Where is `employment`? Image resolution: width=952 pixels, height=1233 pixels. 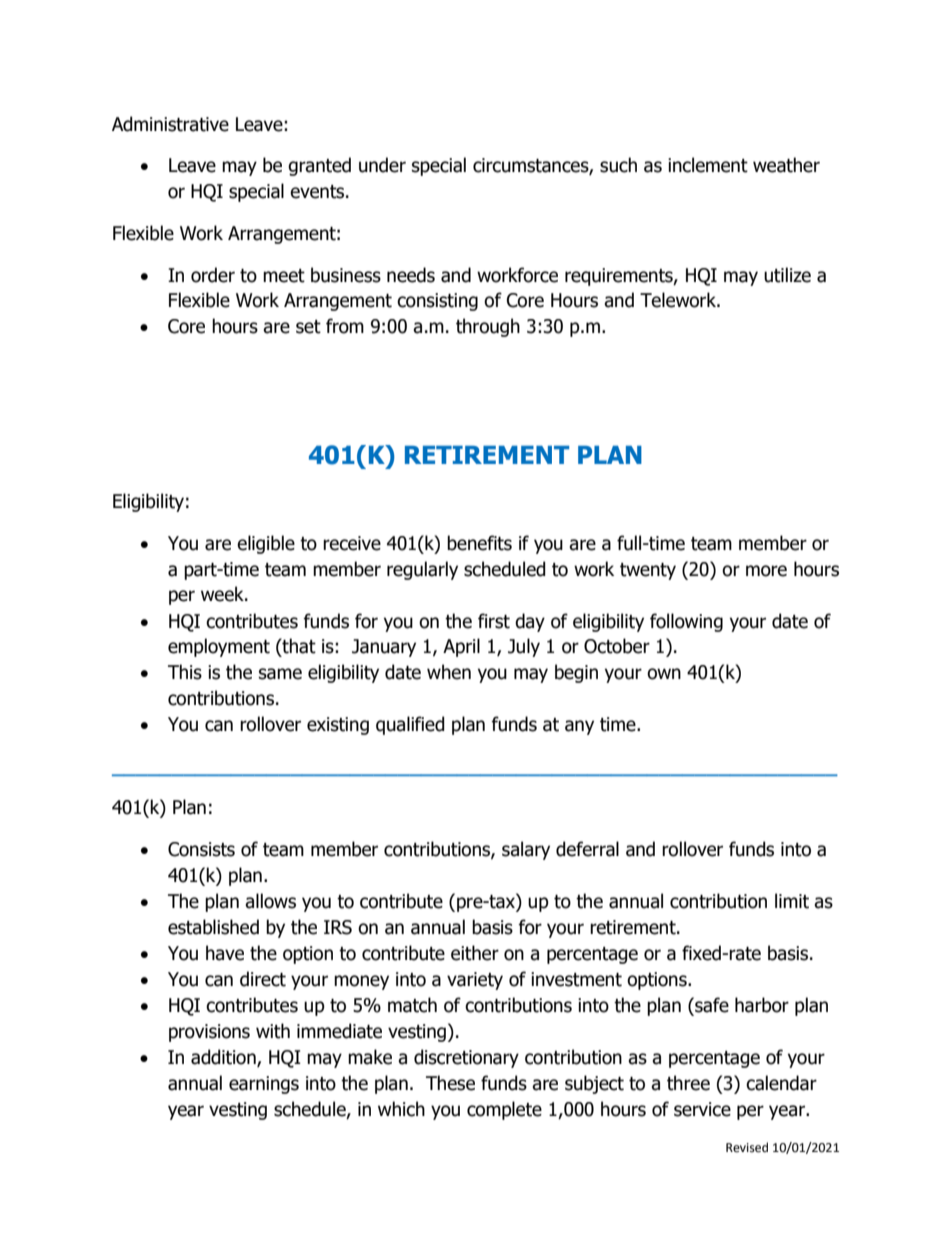 employment is located at coordinates (219, 647).
